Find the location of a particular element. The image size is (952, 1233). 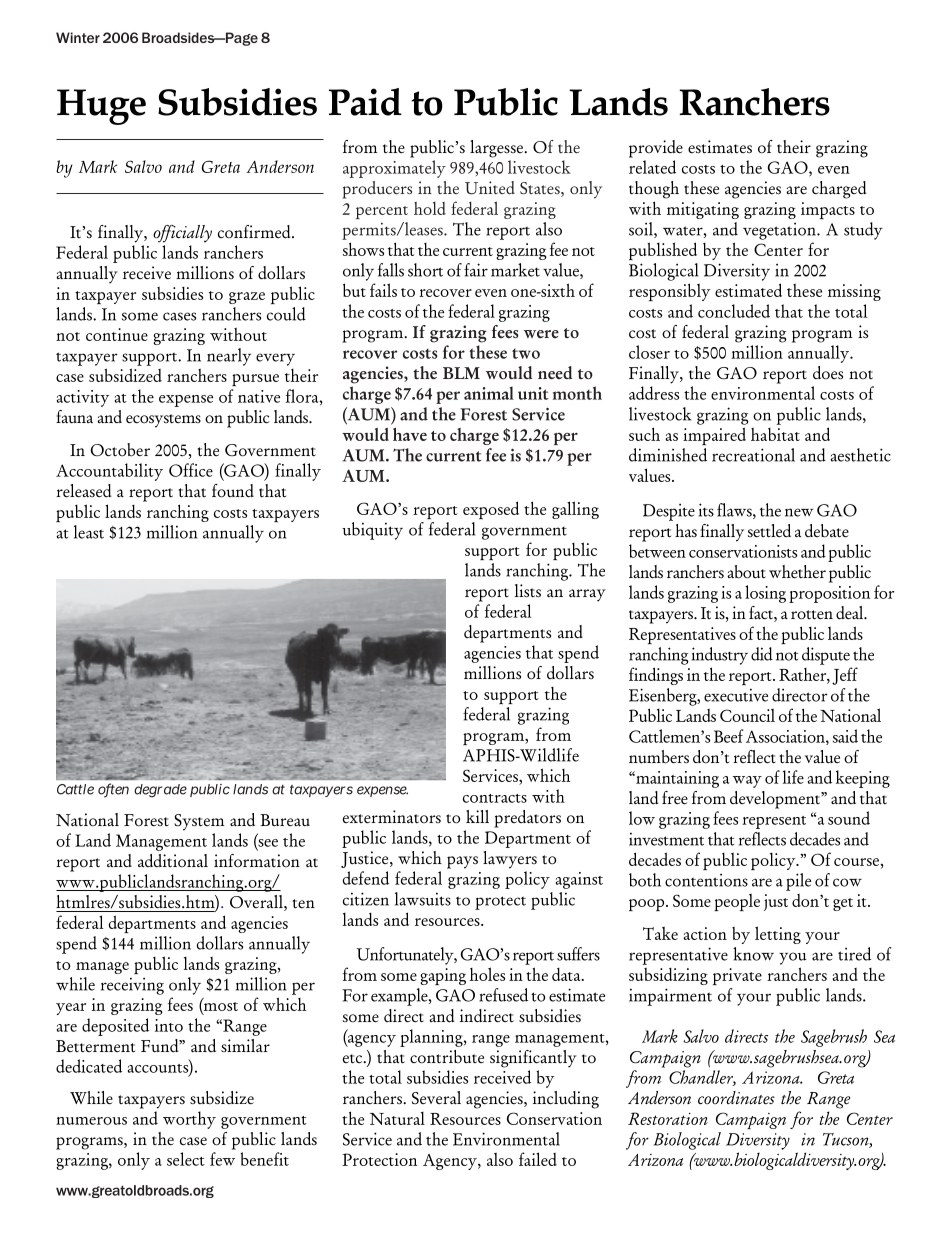

provide is located at coordinates (656, 149).
